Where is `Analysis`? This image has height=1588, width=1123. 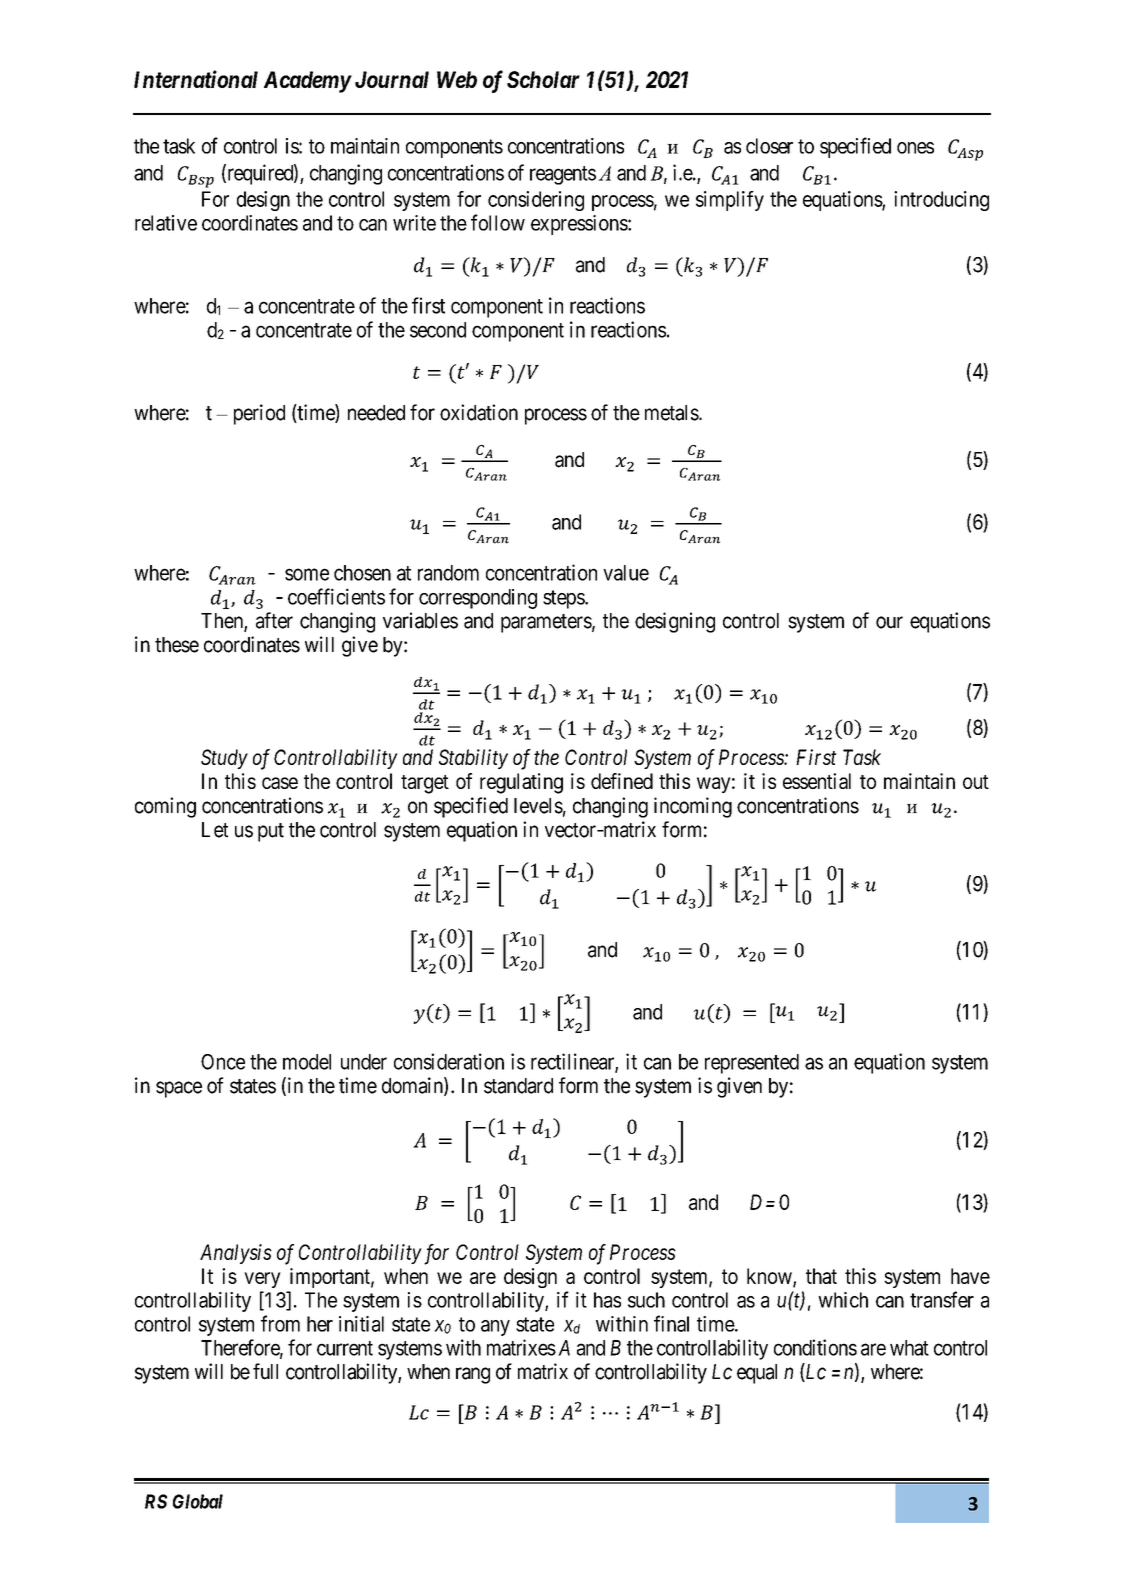
Analysis is located at coordinates (236, 1254).
